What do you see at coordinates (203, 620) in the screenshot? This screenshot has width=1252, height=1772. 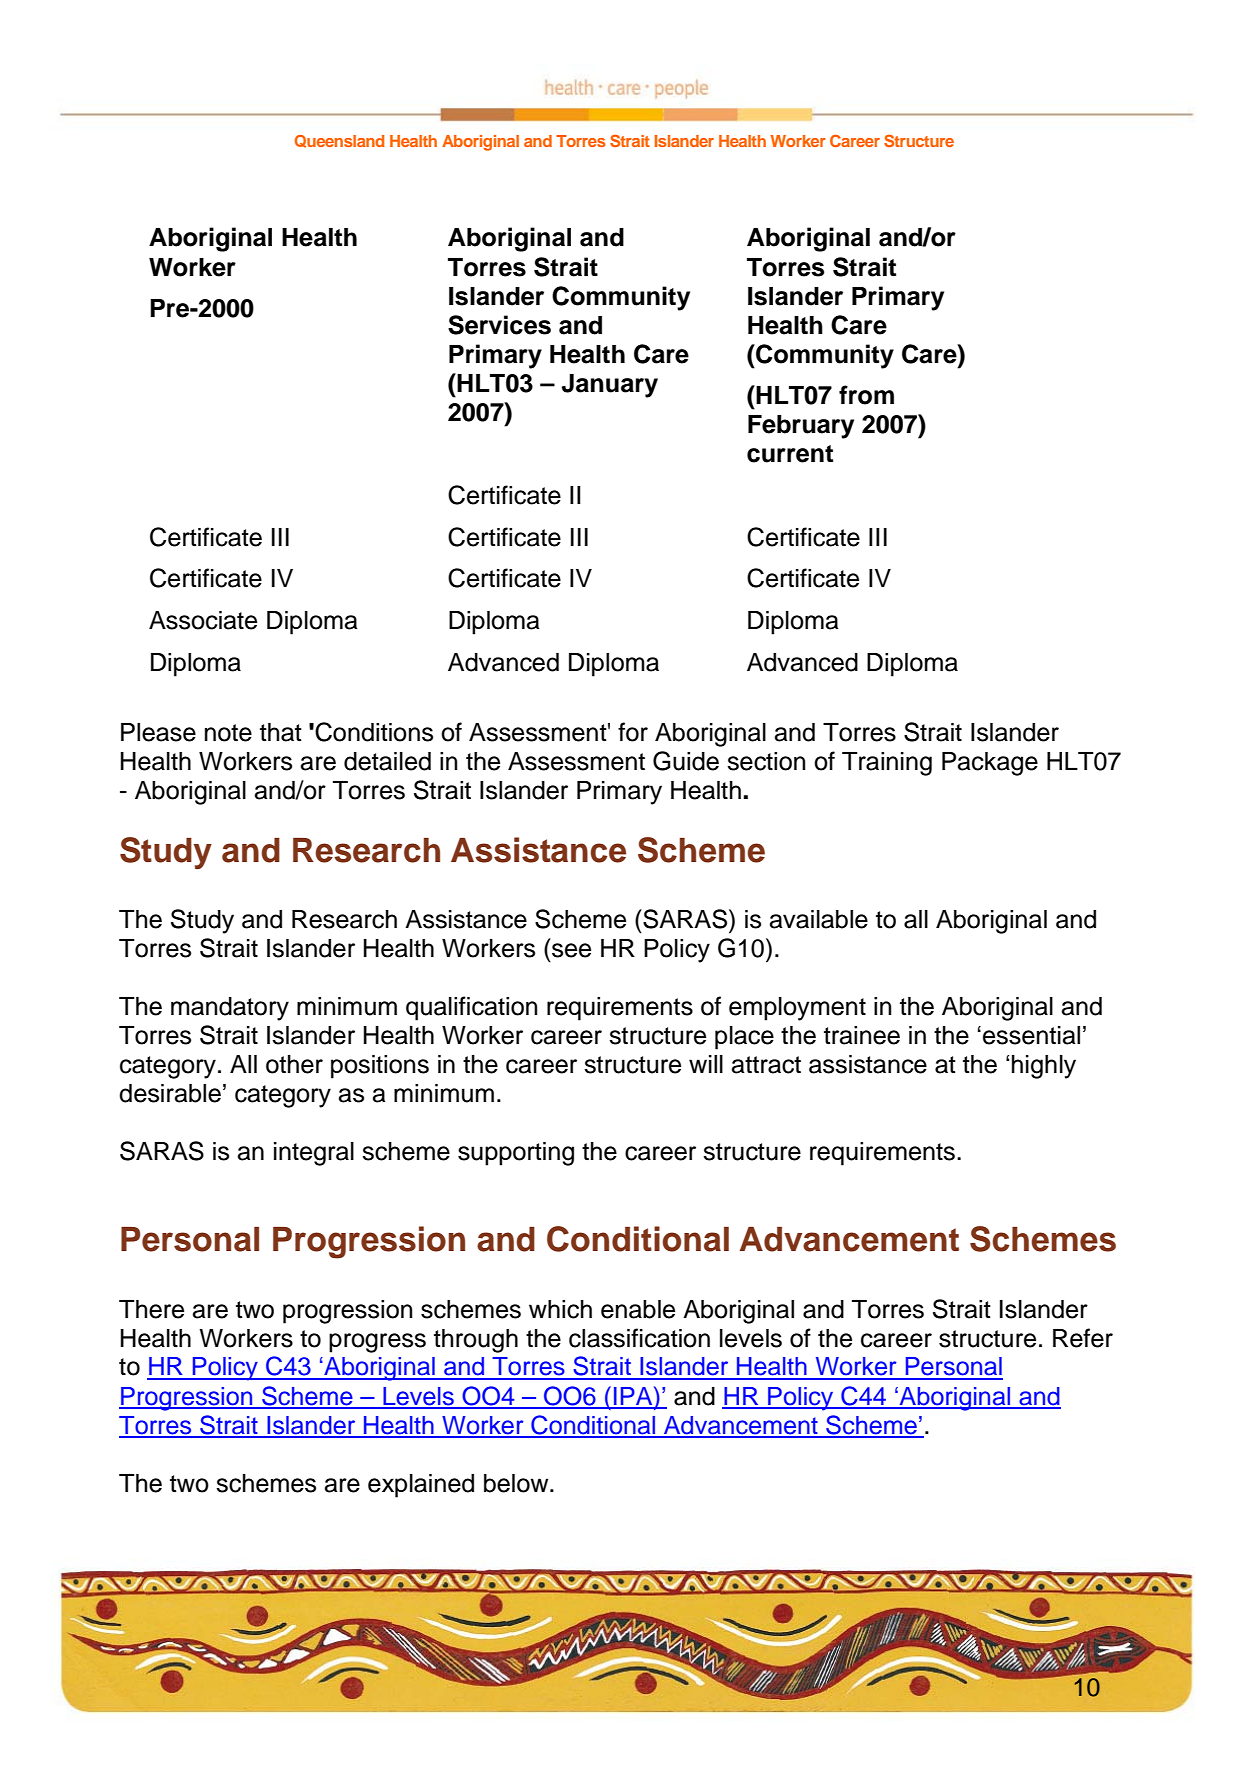 I see `Associate` at bounding box center [203, 620].
